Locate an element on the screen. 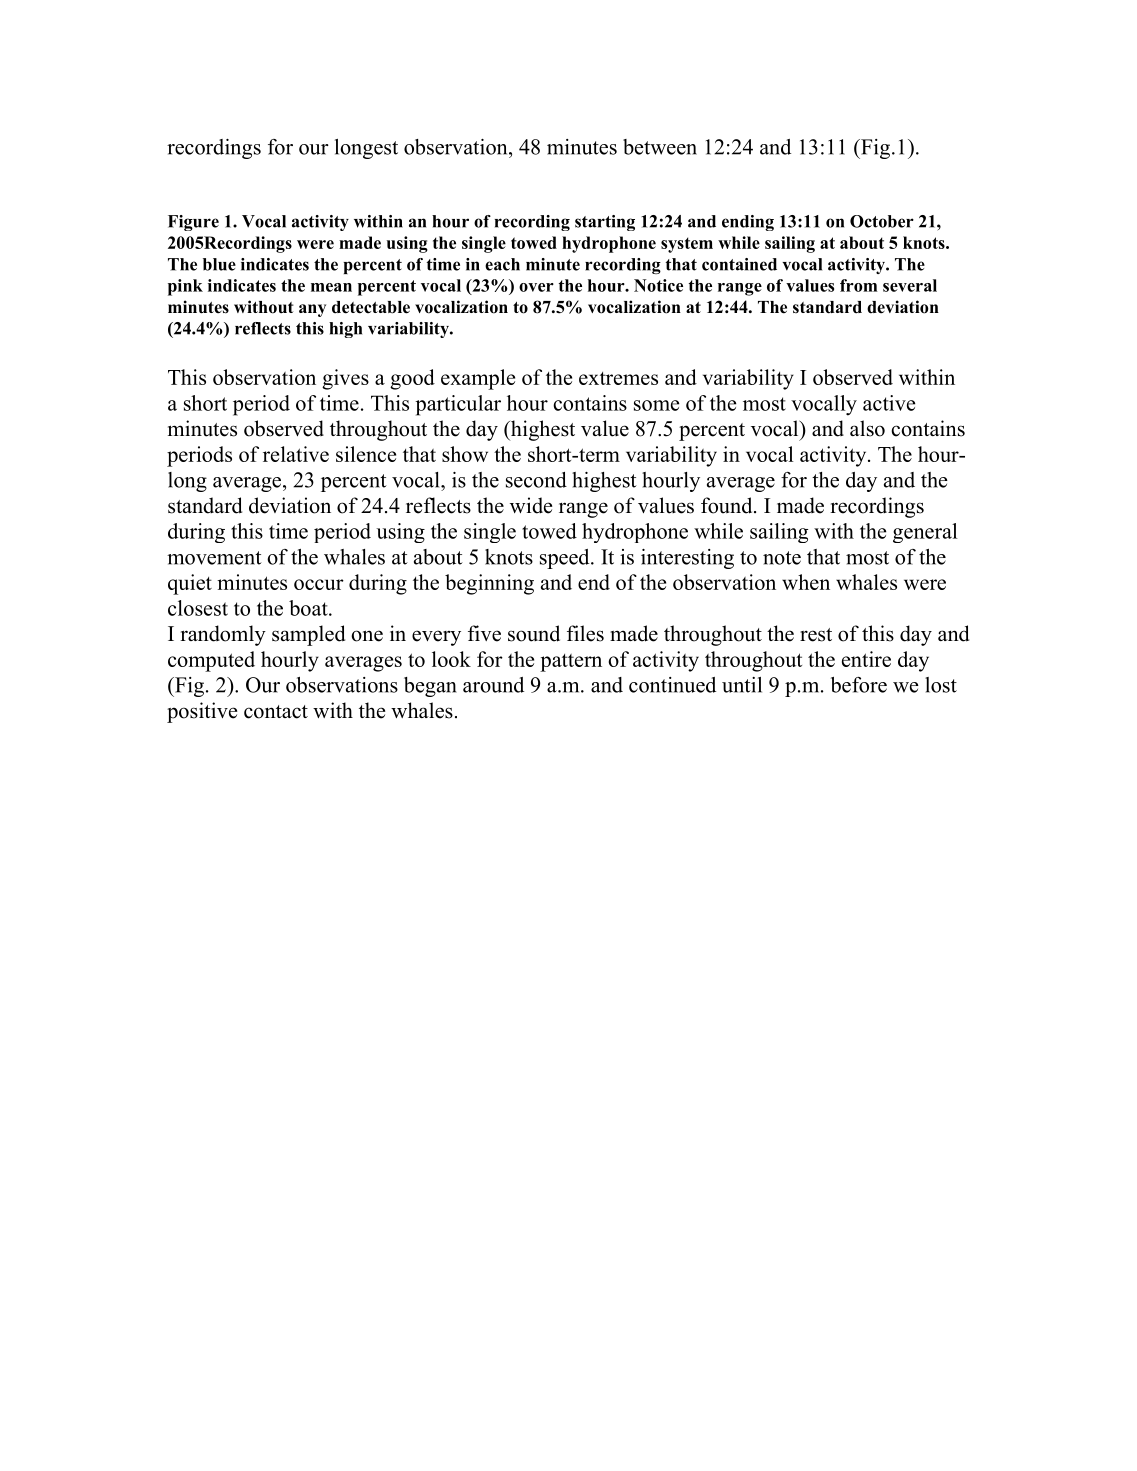 Image resolution: width=1137 pixels, height=1471 pixels. also is located at coordinates (867, 428).
